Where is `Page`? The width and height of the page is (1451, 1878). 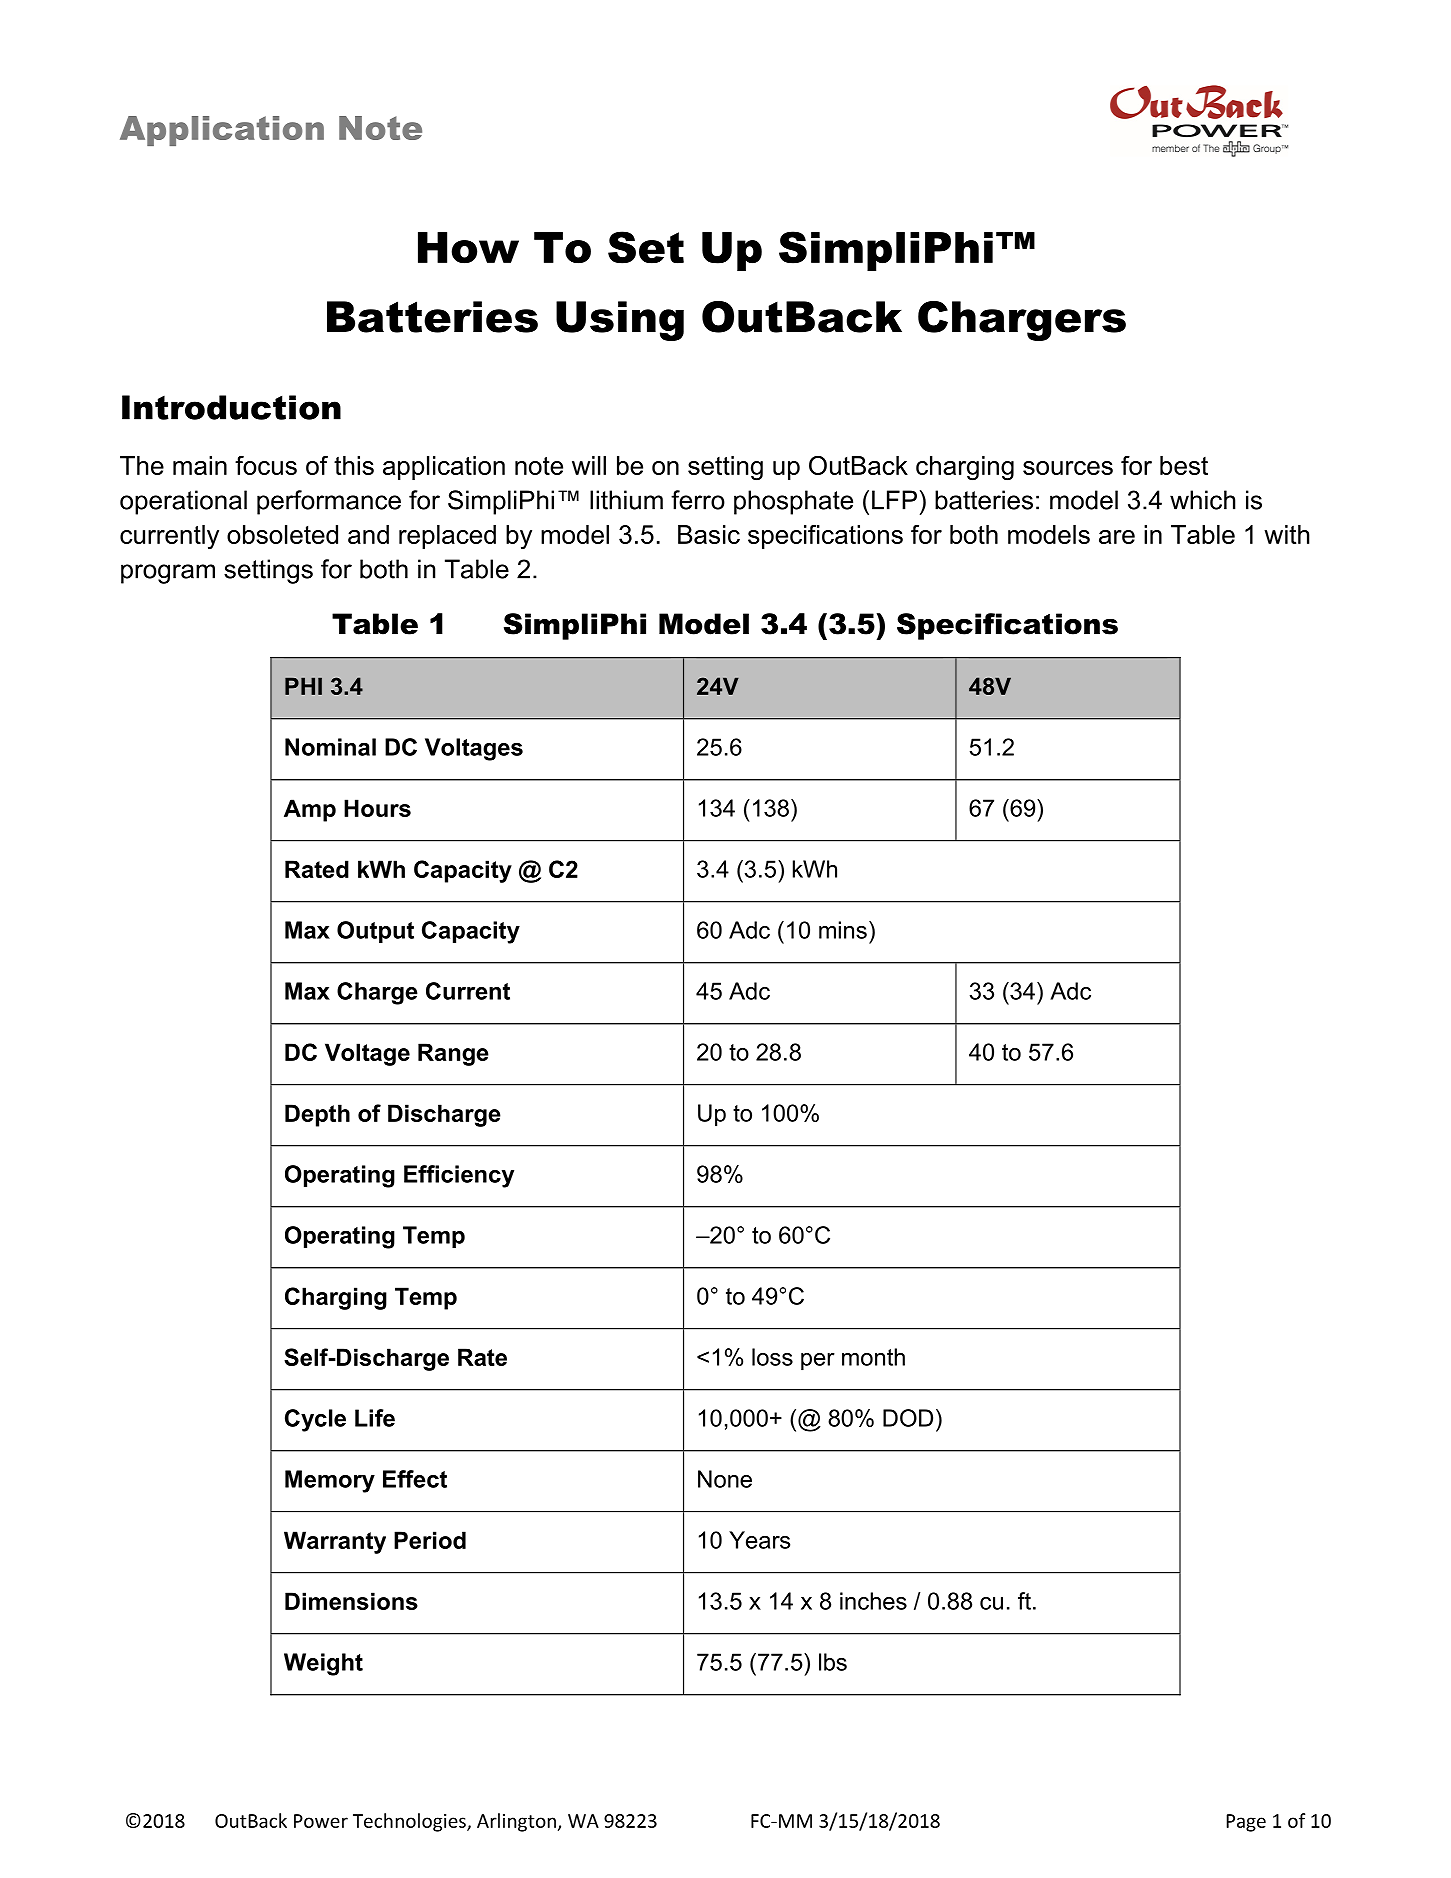
Page is located at coordinates (1246, 1823).
